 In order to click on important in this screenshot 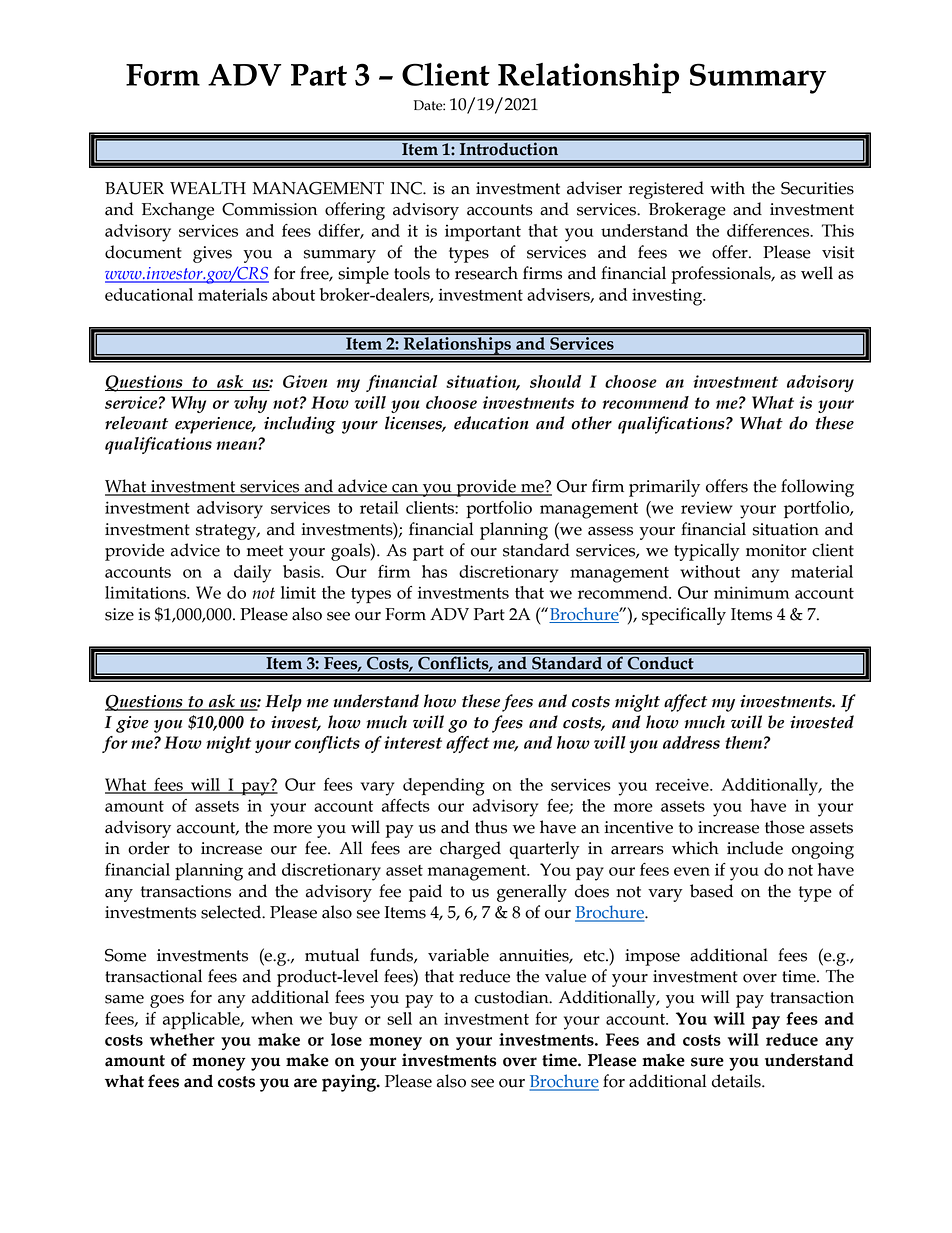, I will do `click(483, 233)`.
